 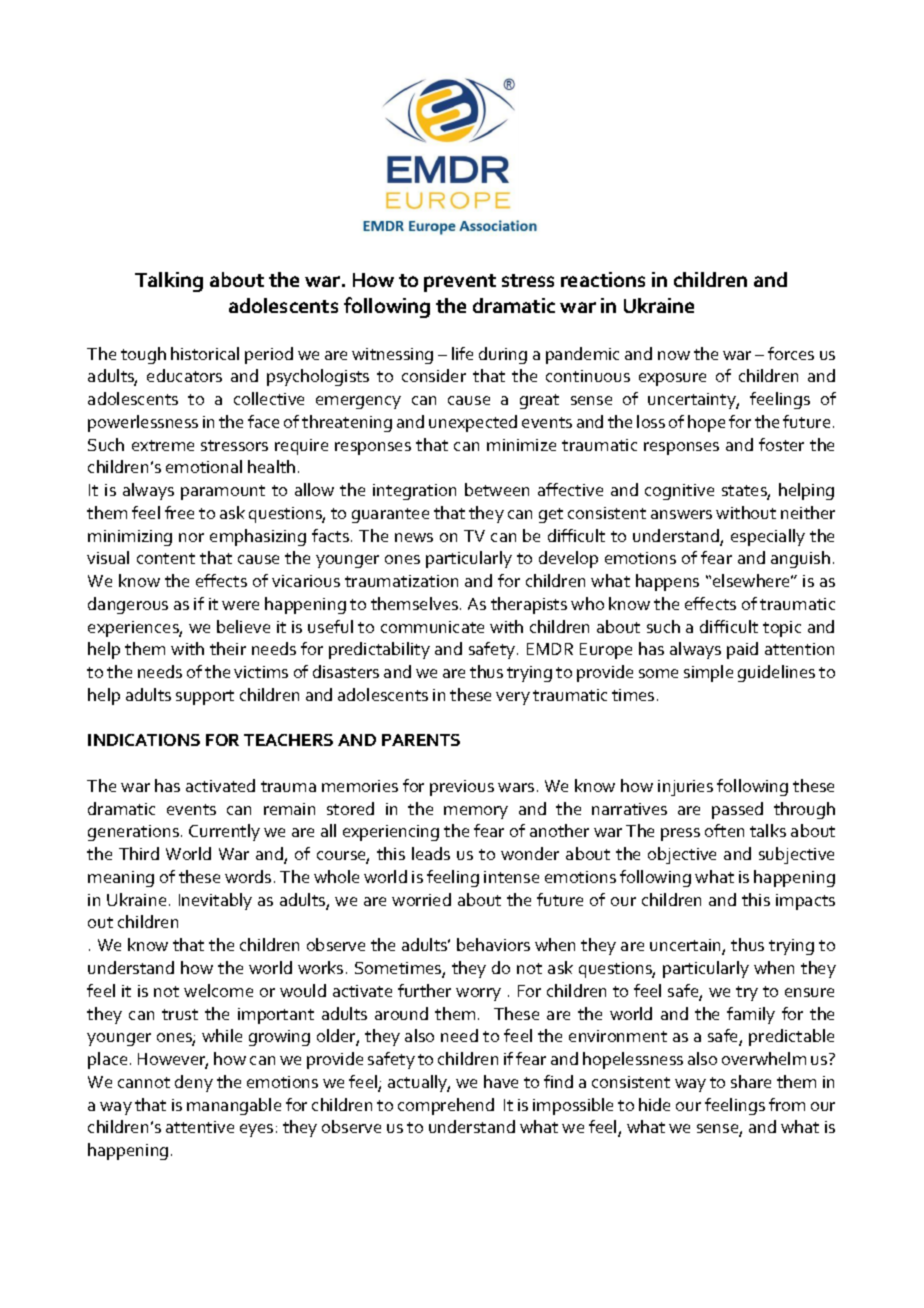 I want to click on forces, so click(x=791, y=353).
